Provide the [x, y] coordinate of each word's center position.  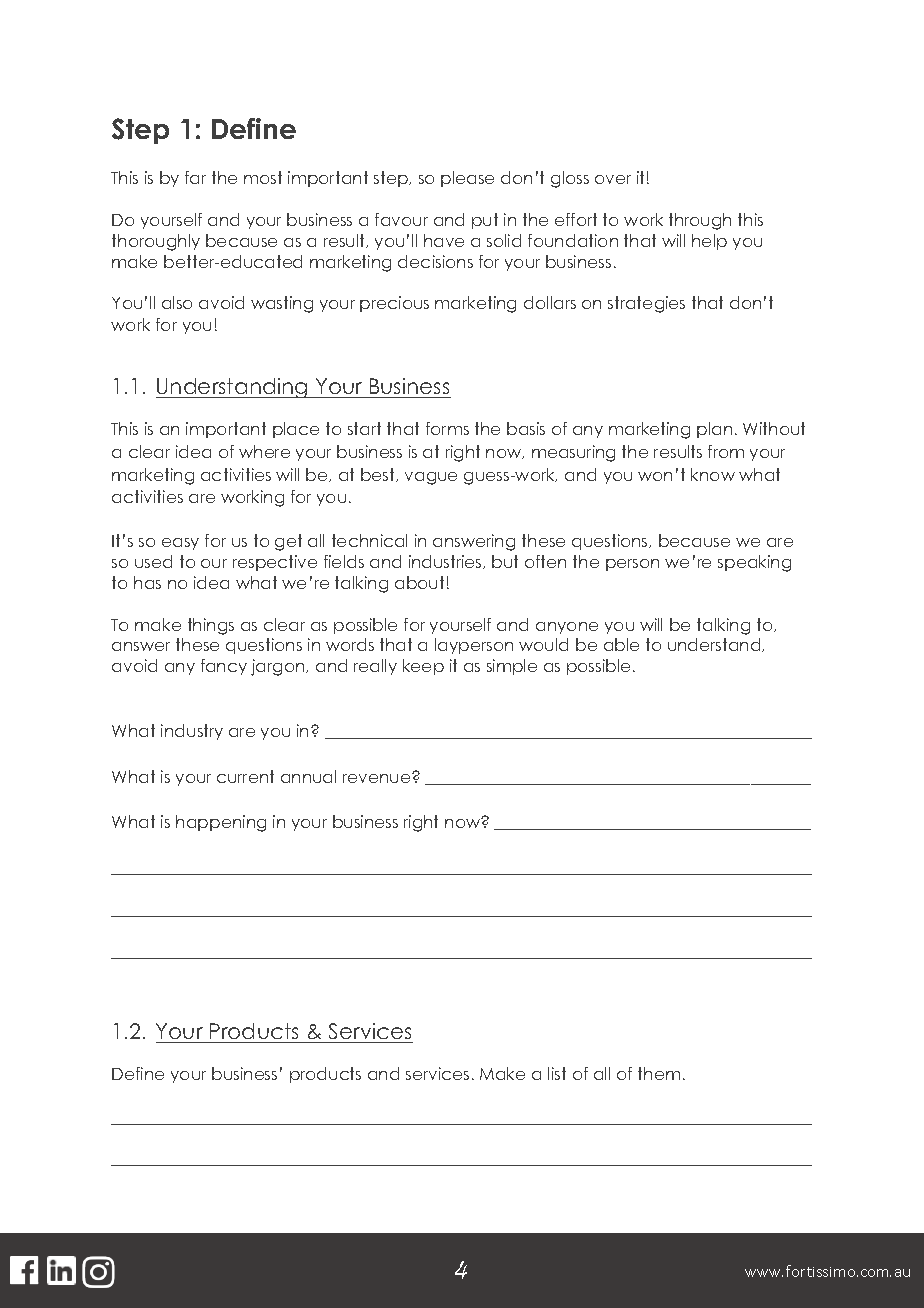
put [485, 221]
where [264, 451]
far [195, 177]
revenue [378, 778]
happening [221, 823]
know [713, 474]
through [700, 221]
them [659, 1073]
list [557, 1073]
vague [431, 478]
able [621, 644]
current [245, 776]
